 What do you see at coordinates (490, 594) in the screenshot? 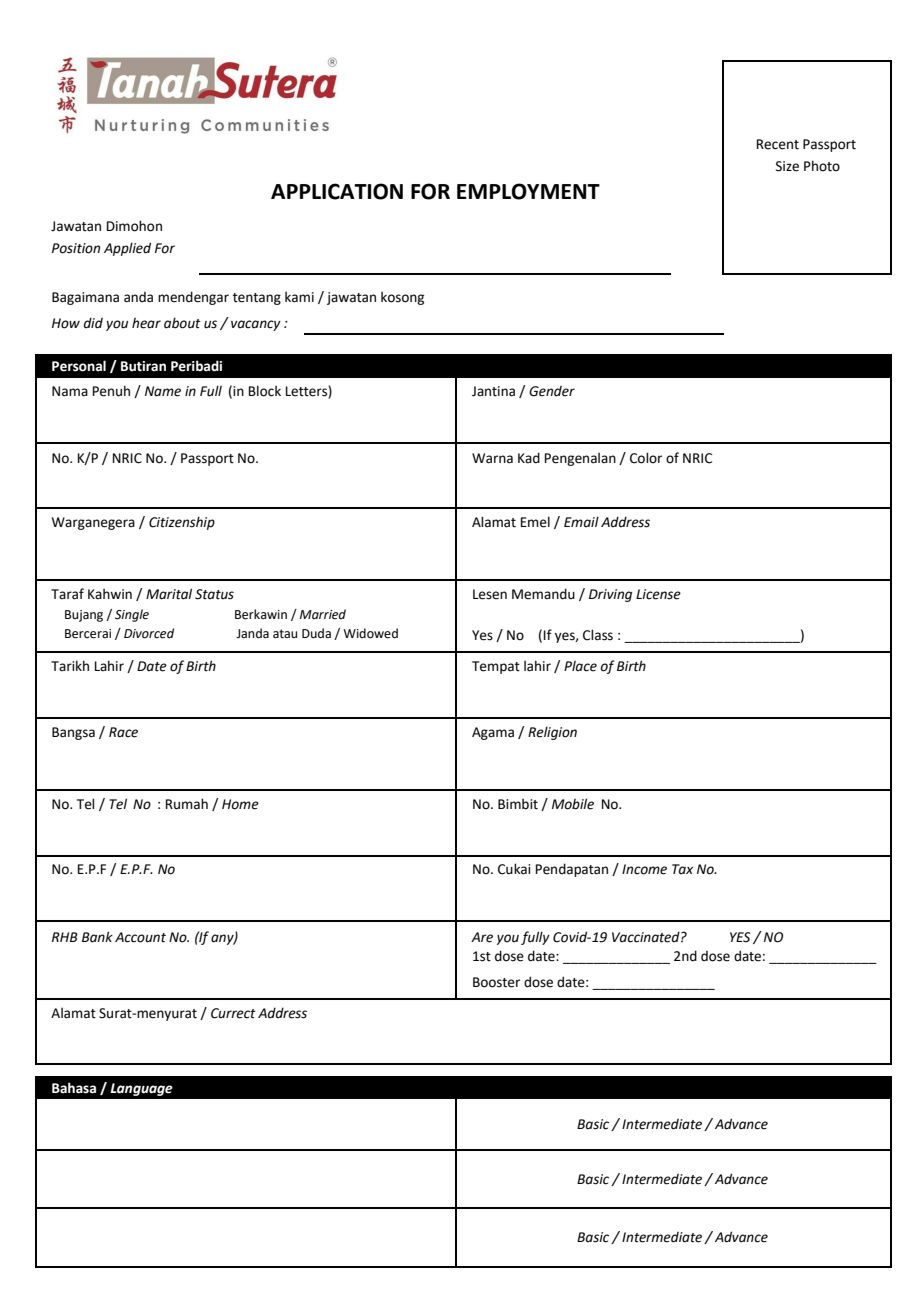
I see `Lesen` at bounding box center [490, 594].
